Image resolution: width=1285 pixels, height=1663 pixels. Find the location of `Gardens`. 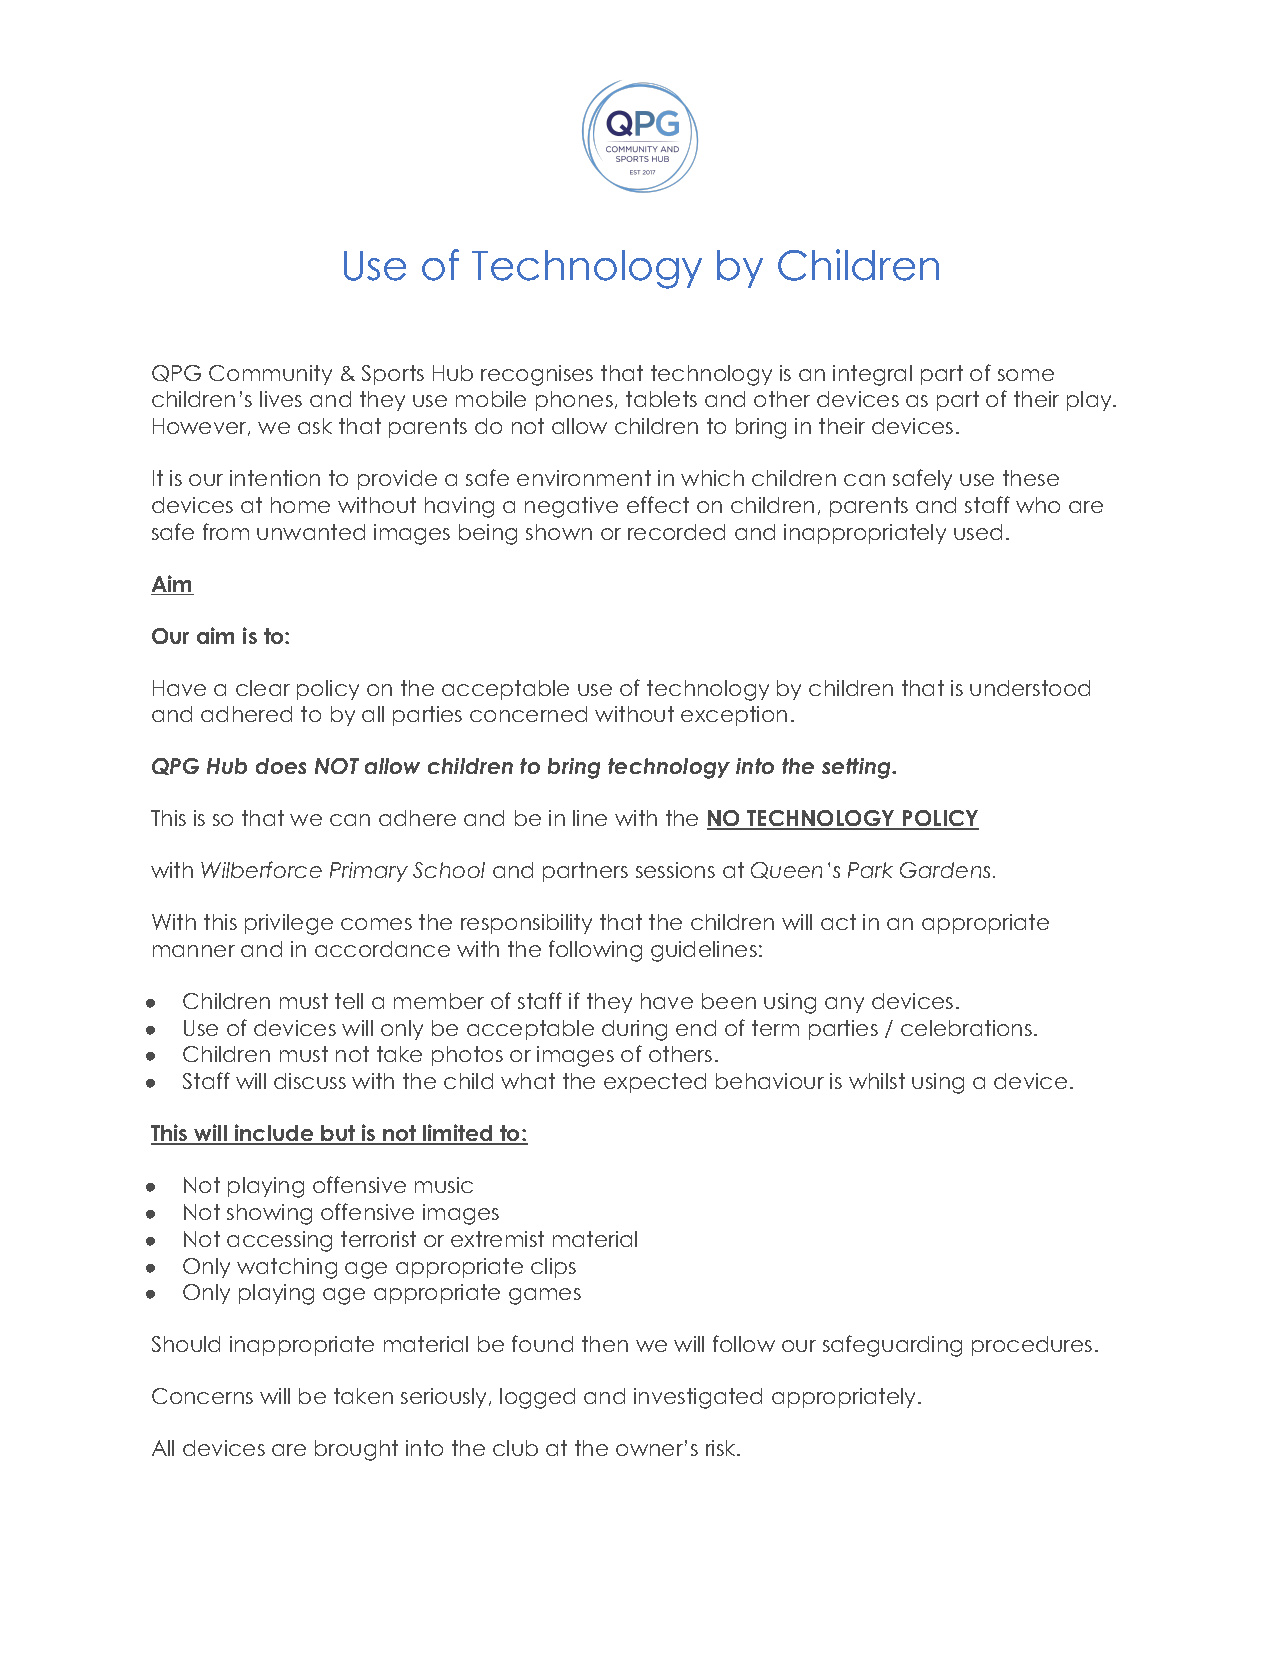

Gardens is located at coordinates (945, 870).
